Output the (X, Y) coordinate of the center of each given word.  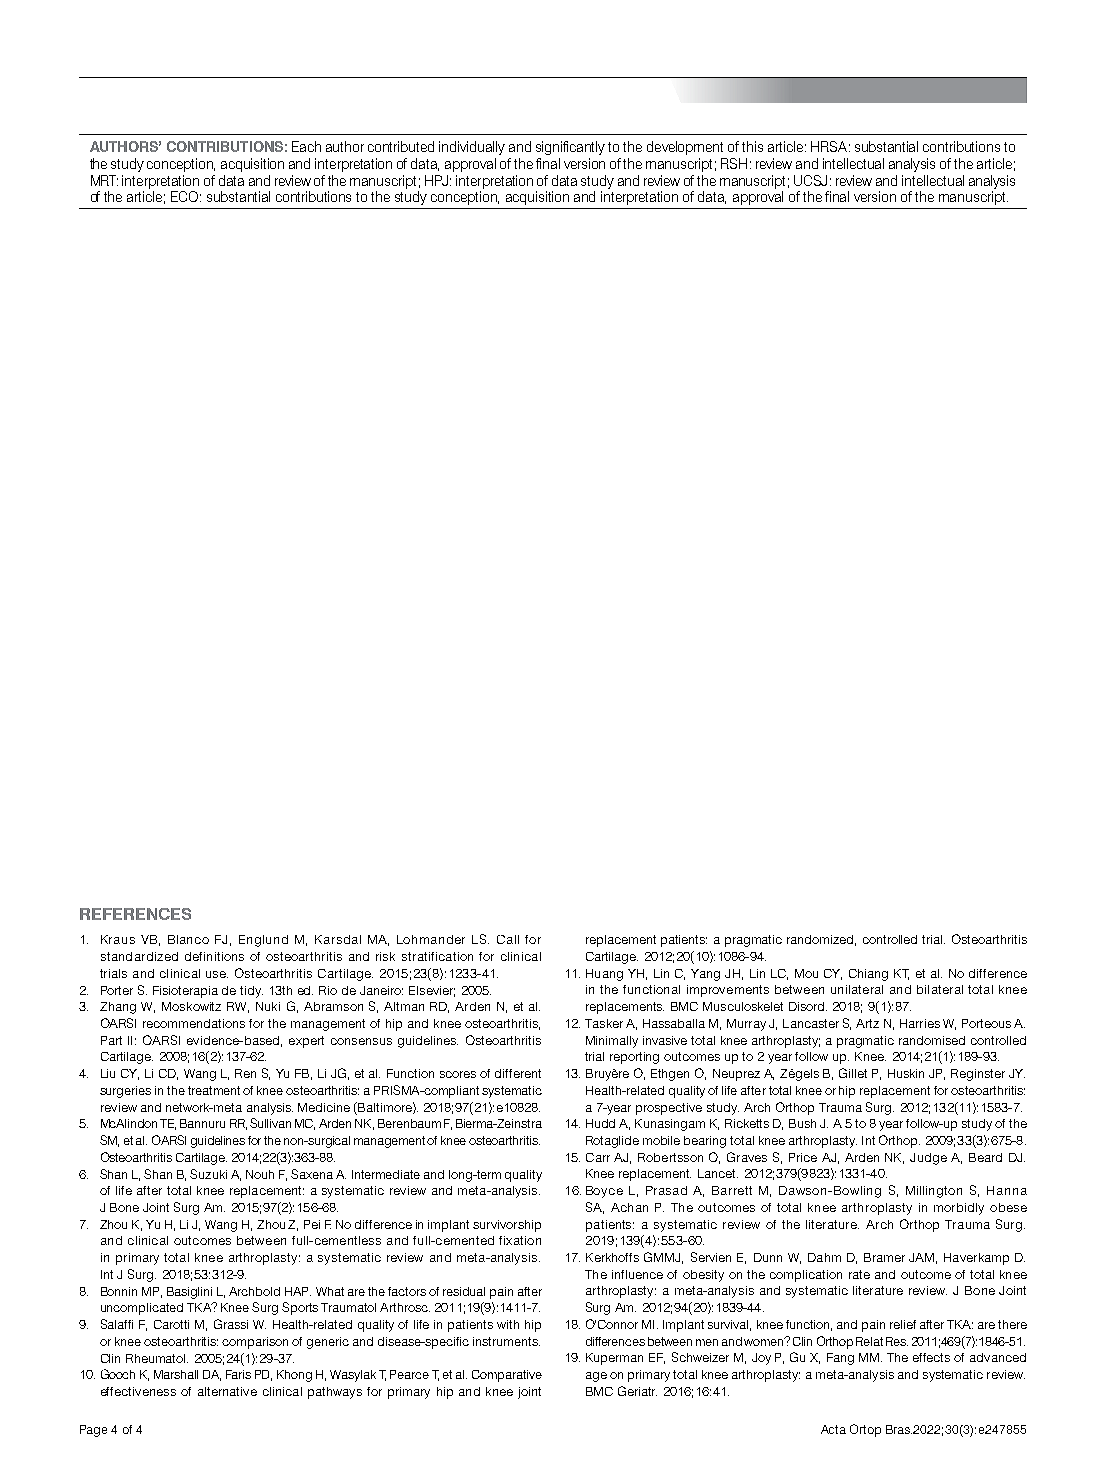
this (752, 146)
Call (508, 939)
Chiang (868, 975)
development (685, 148)
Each (306, 146)
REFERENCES (135, 914)
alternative (227, 1391)
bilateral (940, 989)
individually (472, 148)
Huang (604, 975)
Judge (928, 1159)
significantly (570, 148)
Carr (598, 1157)
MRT (104, 180)
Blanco (188, 939)
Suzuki (208, 1174)
